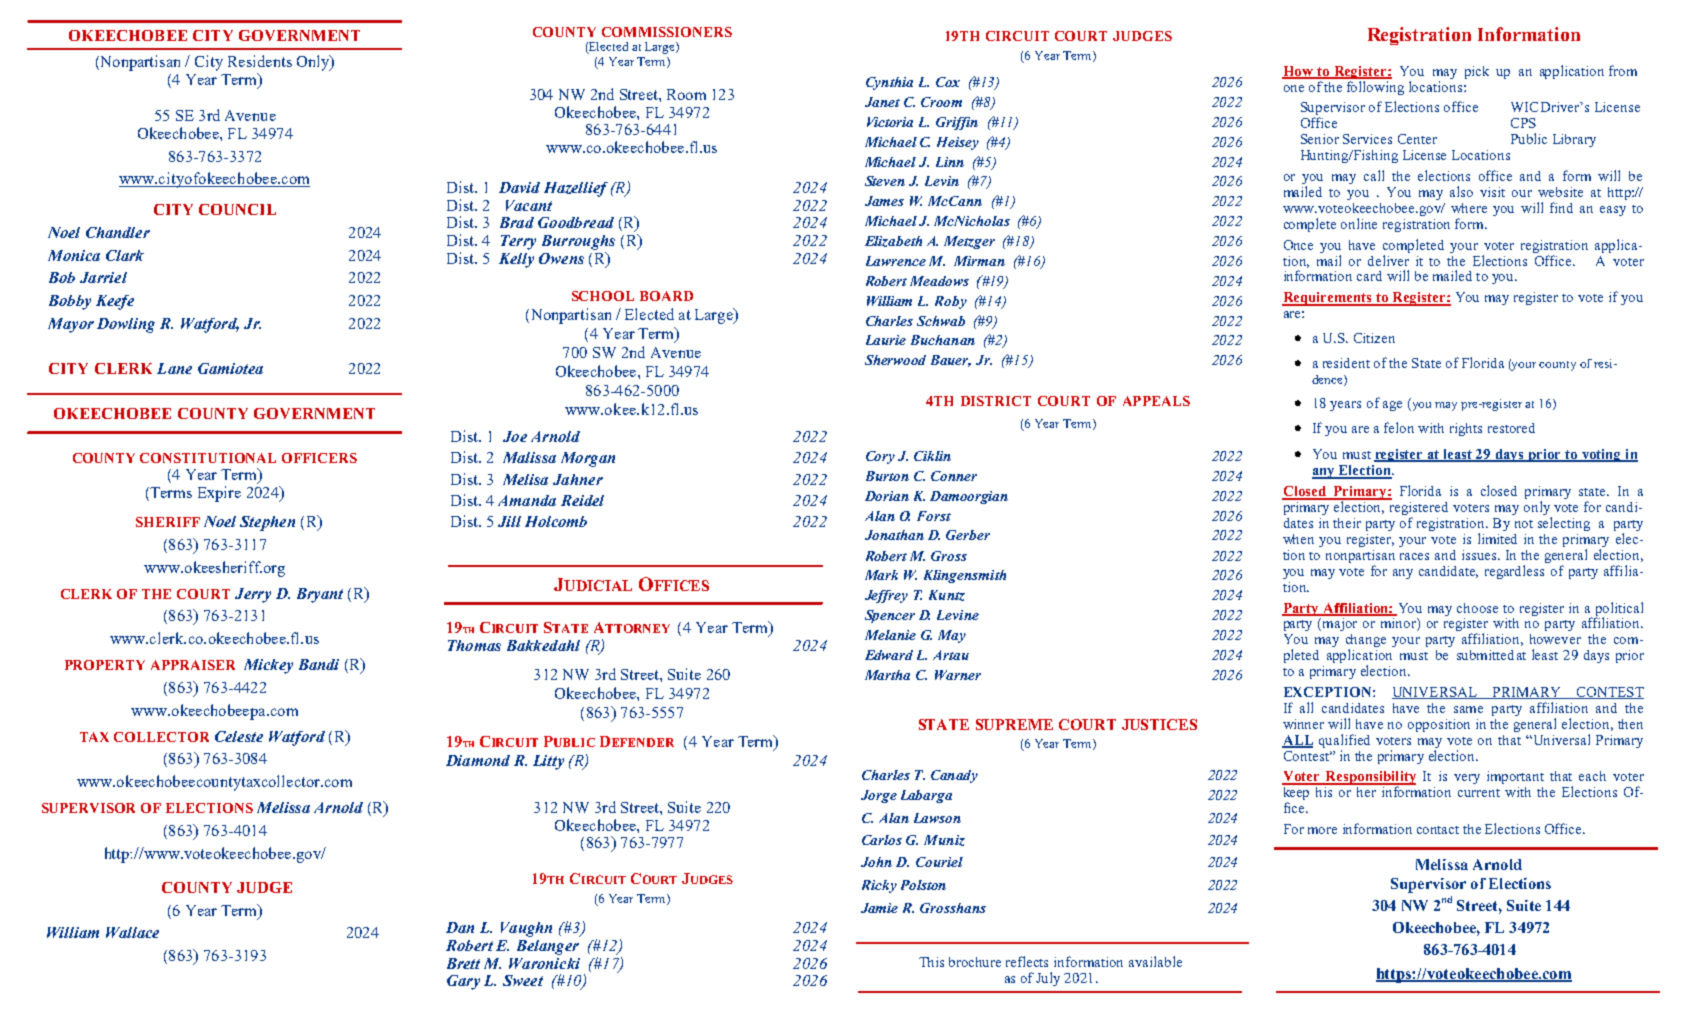 This screenshot has width=1681, height=1020. Describe the element at coordinates (896, 261) in the screenshot. I see `Lawrence` at that location.
